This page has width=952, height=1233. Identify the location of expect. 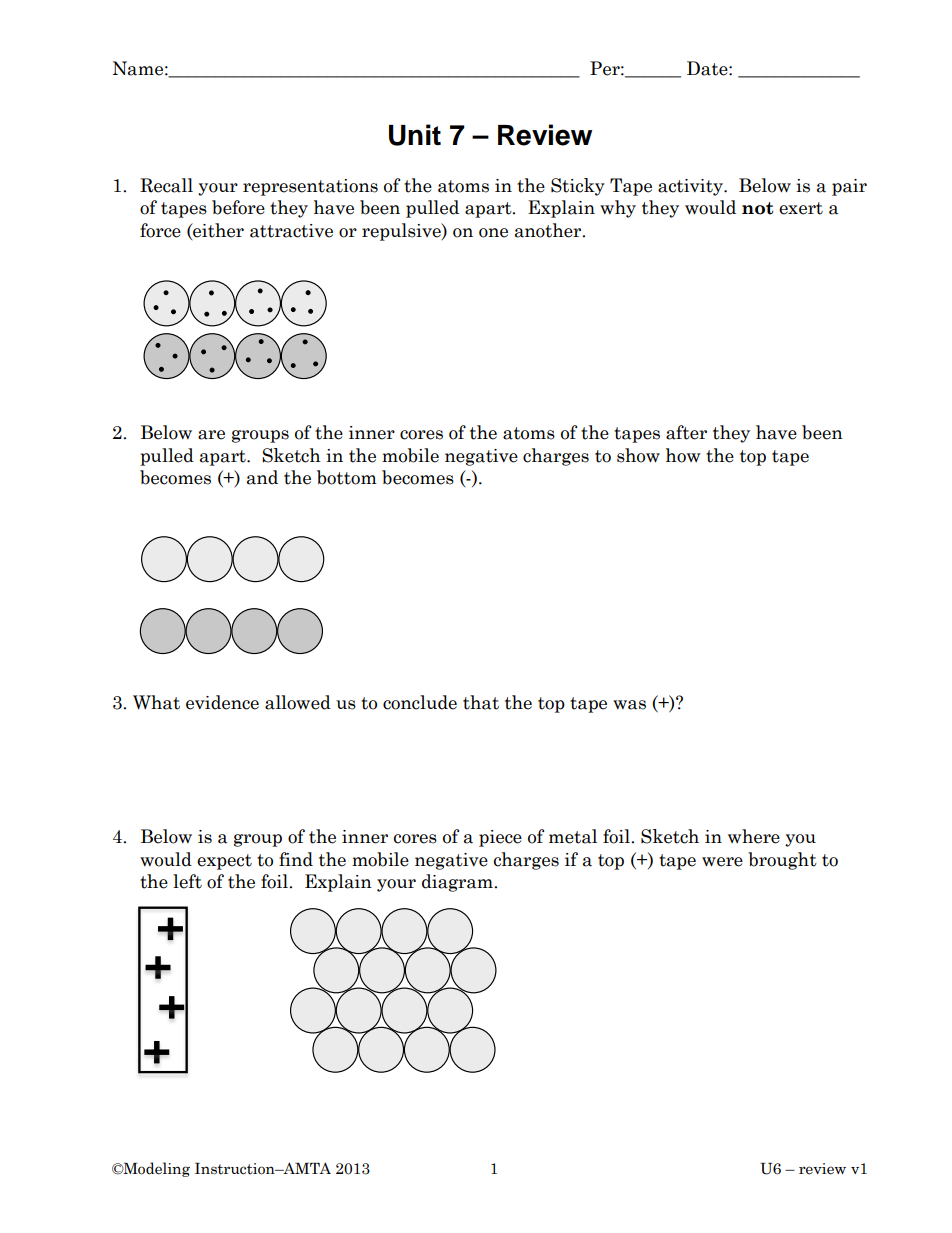
(224, 862).
